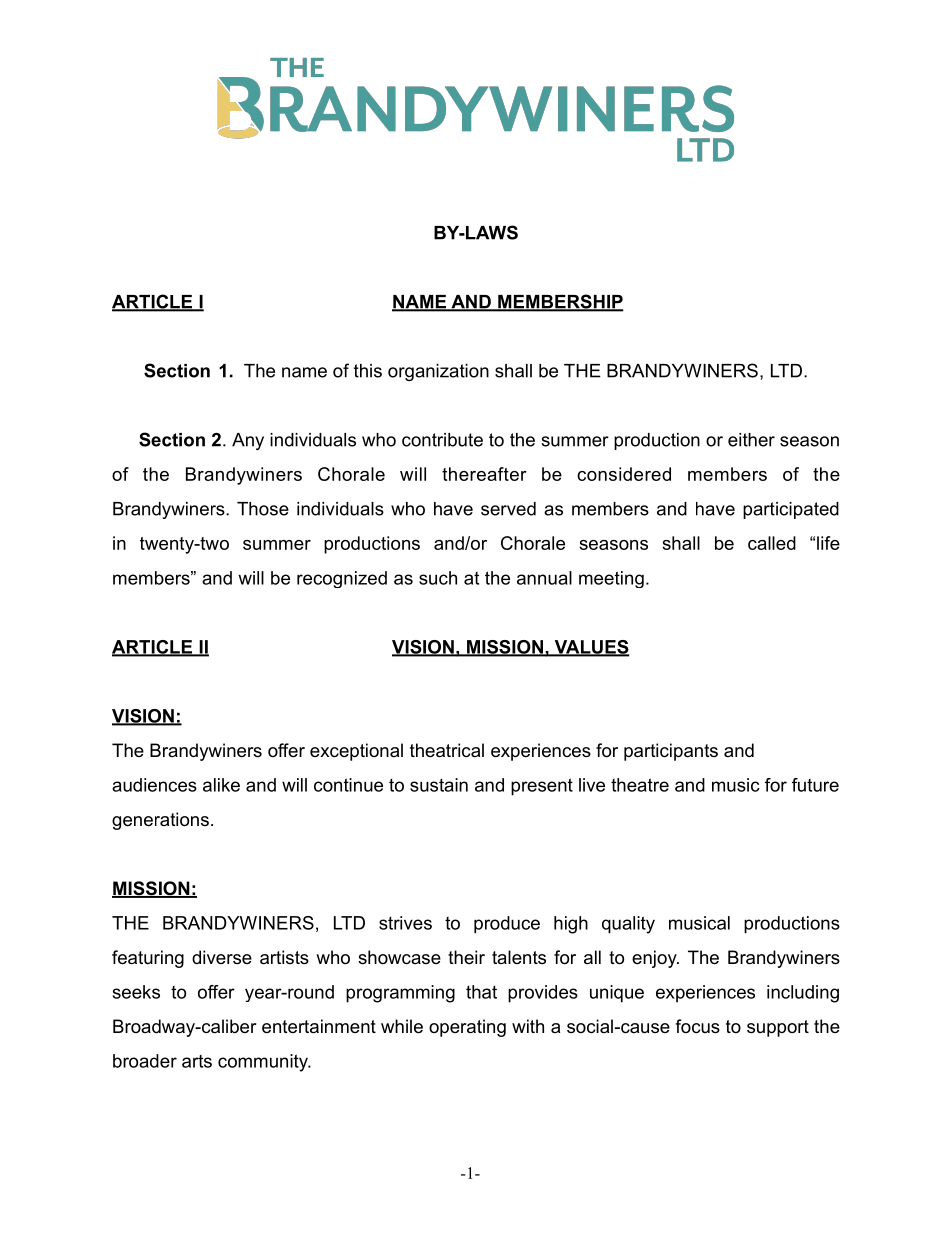 The height and width of the page is (1233, 952). What do you see at coordinates (160, 821) in the page?
I see `generations` at bounding box center [160, 821].
